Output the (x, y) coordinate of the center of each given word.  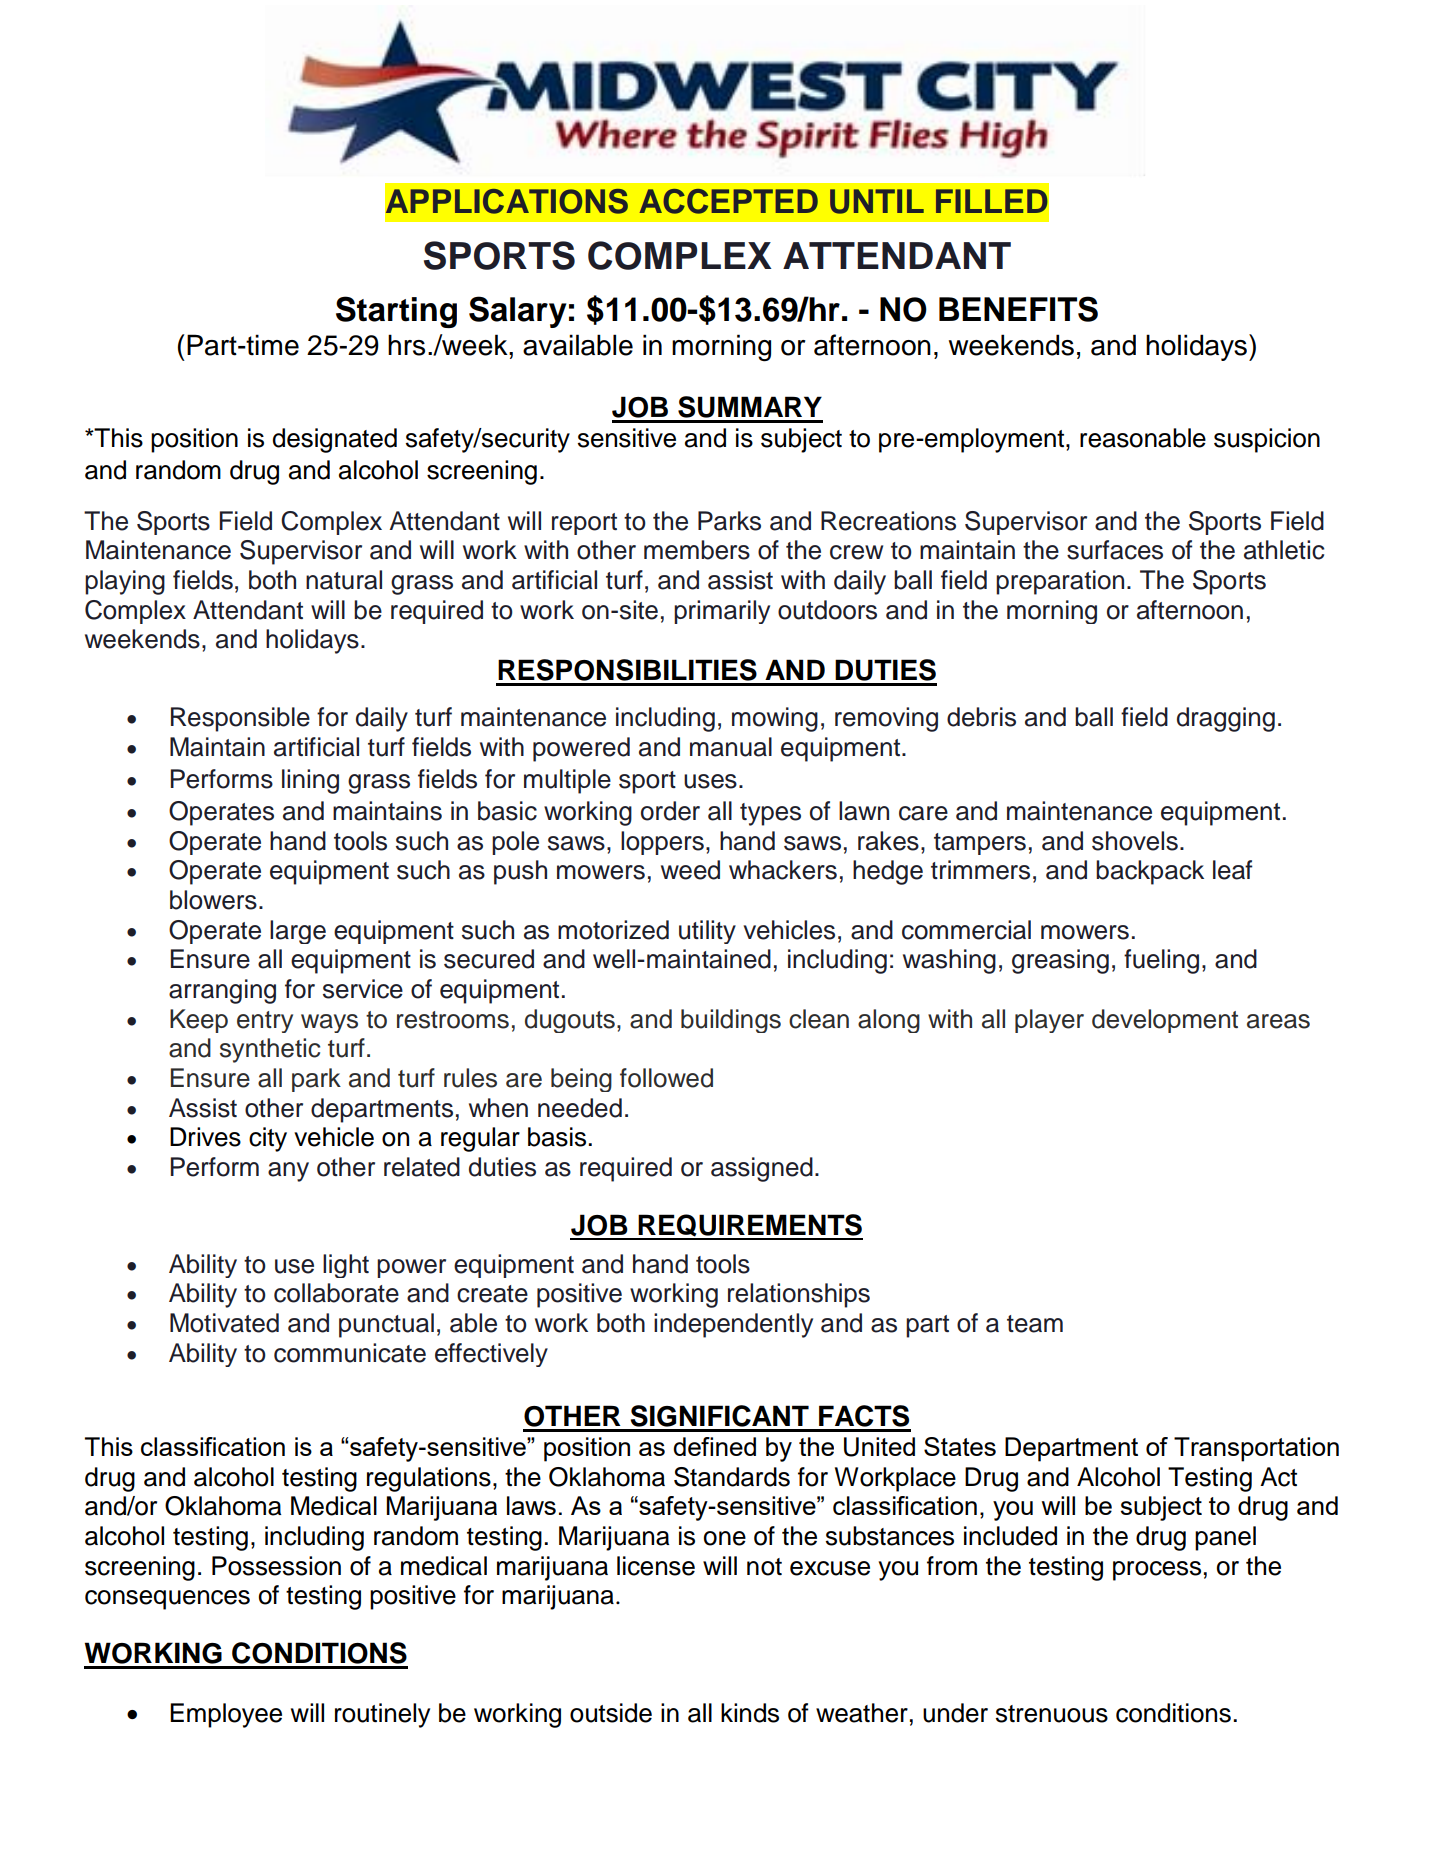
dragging (1226, 719)
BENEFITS (1018, 309)
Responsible (240, 719)
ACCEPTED (729, 201)
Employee (226, 1715)
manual (731, 747)
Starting (396, 312)
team (1035, 1324)
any (288, 1172)
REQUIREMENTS (749, 1226)
